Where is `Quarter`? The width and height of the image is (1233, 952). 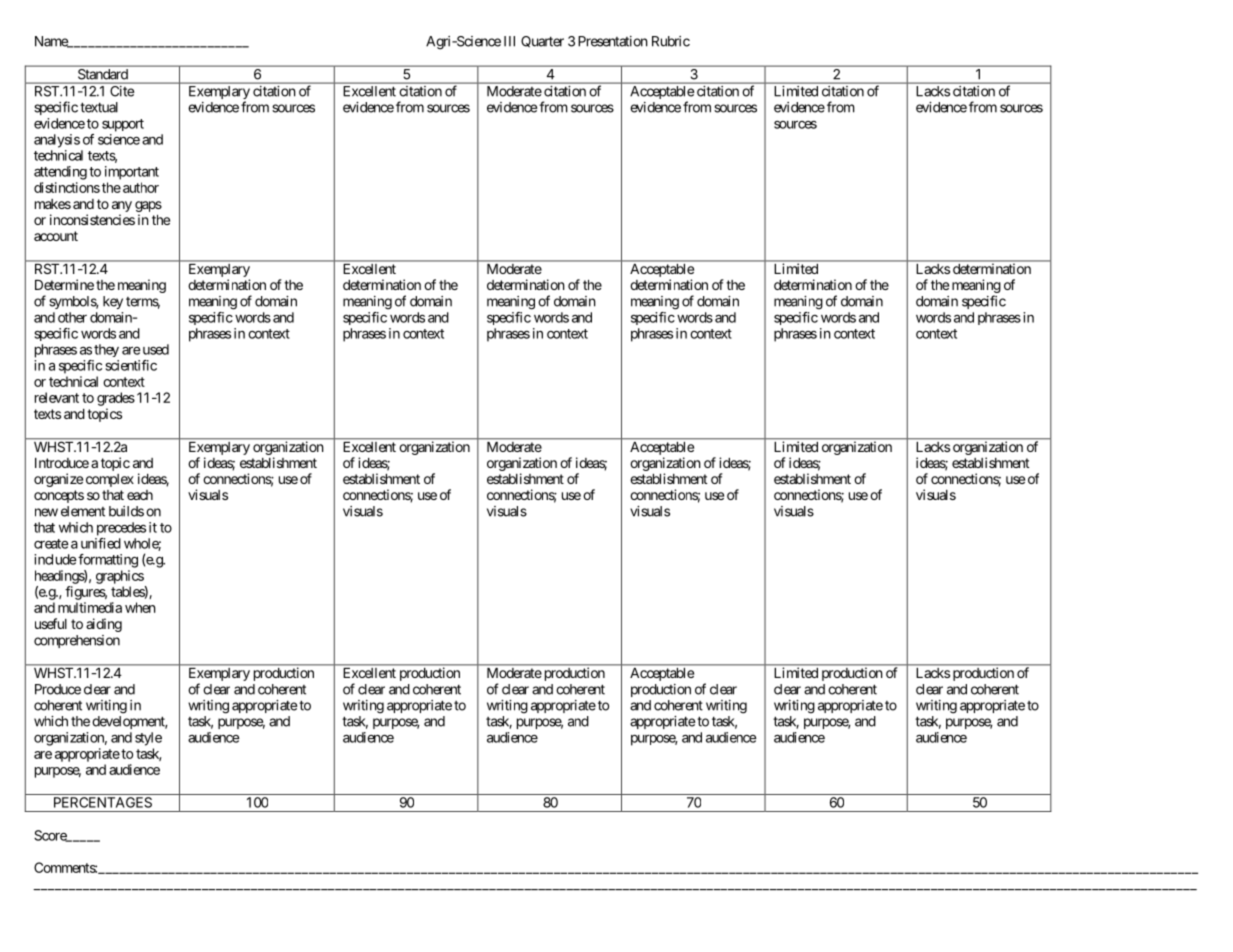
Quarter is located at coordinates (542, 42).
